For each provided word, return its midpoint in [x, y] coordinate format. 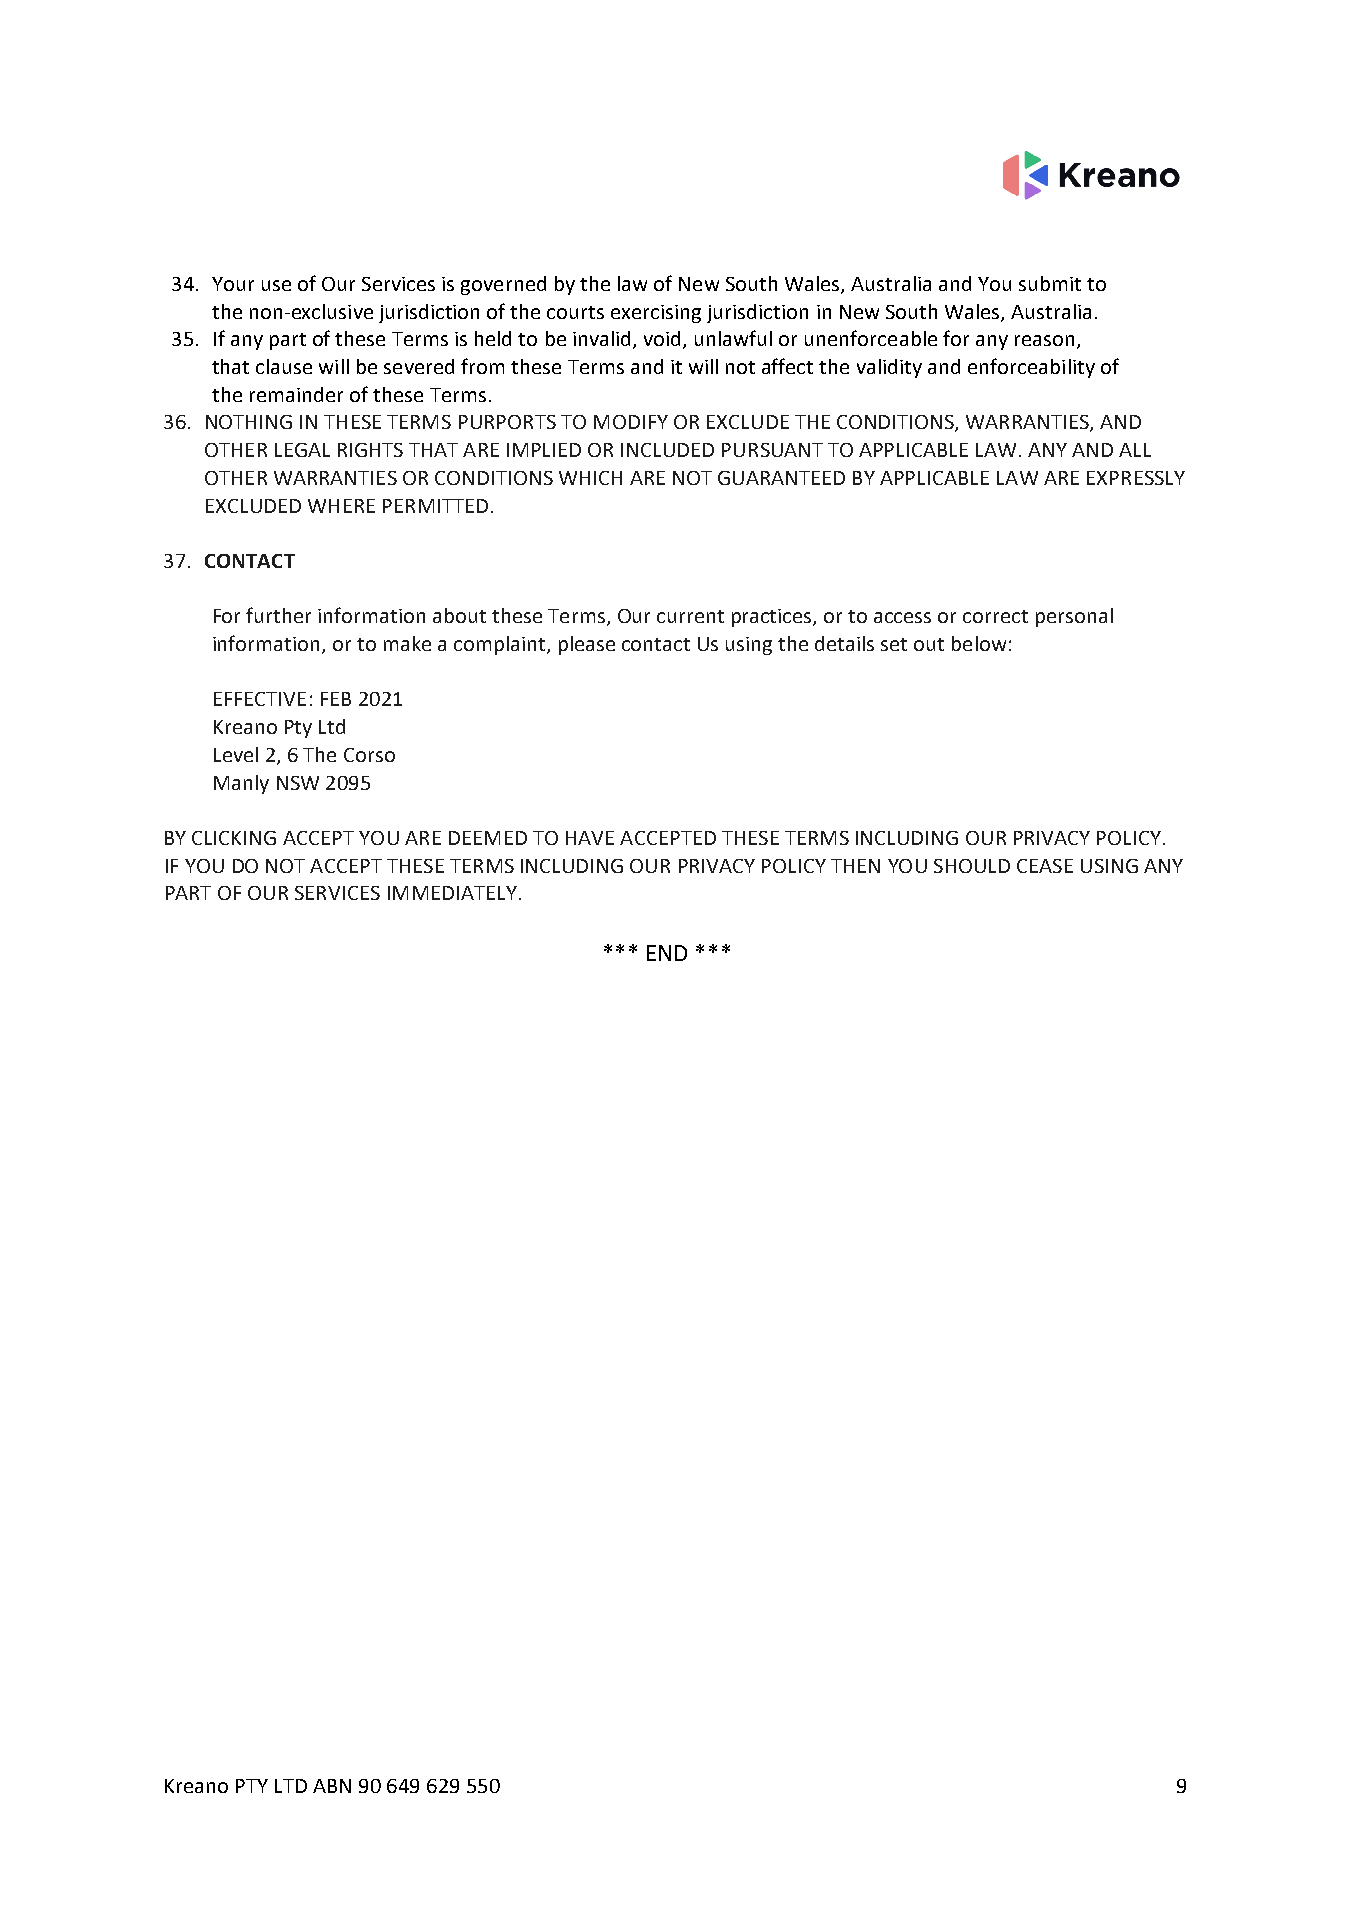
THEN [855, 866]
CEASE [1045, 866]
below [979, 643]
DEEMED [488, 838]
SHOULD [972, 866]
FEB [336, 699]
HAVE [590, 838]
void [664, 340]
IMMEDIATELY [452, 893]
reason [1044, 340]
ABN [332, 1786]
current [690, 616]
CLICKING [234, 838]
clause [284, 366]
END [667, 953]
